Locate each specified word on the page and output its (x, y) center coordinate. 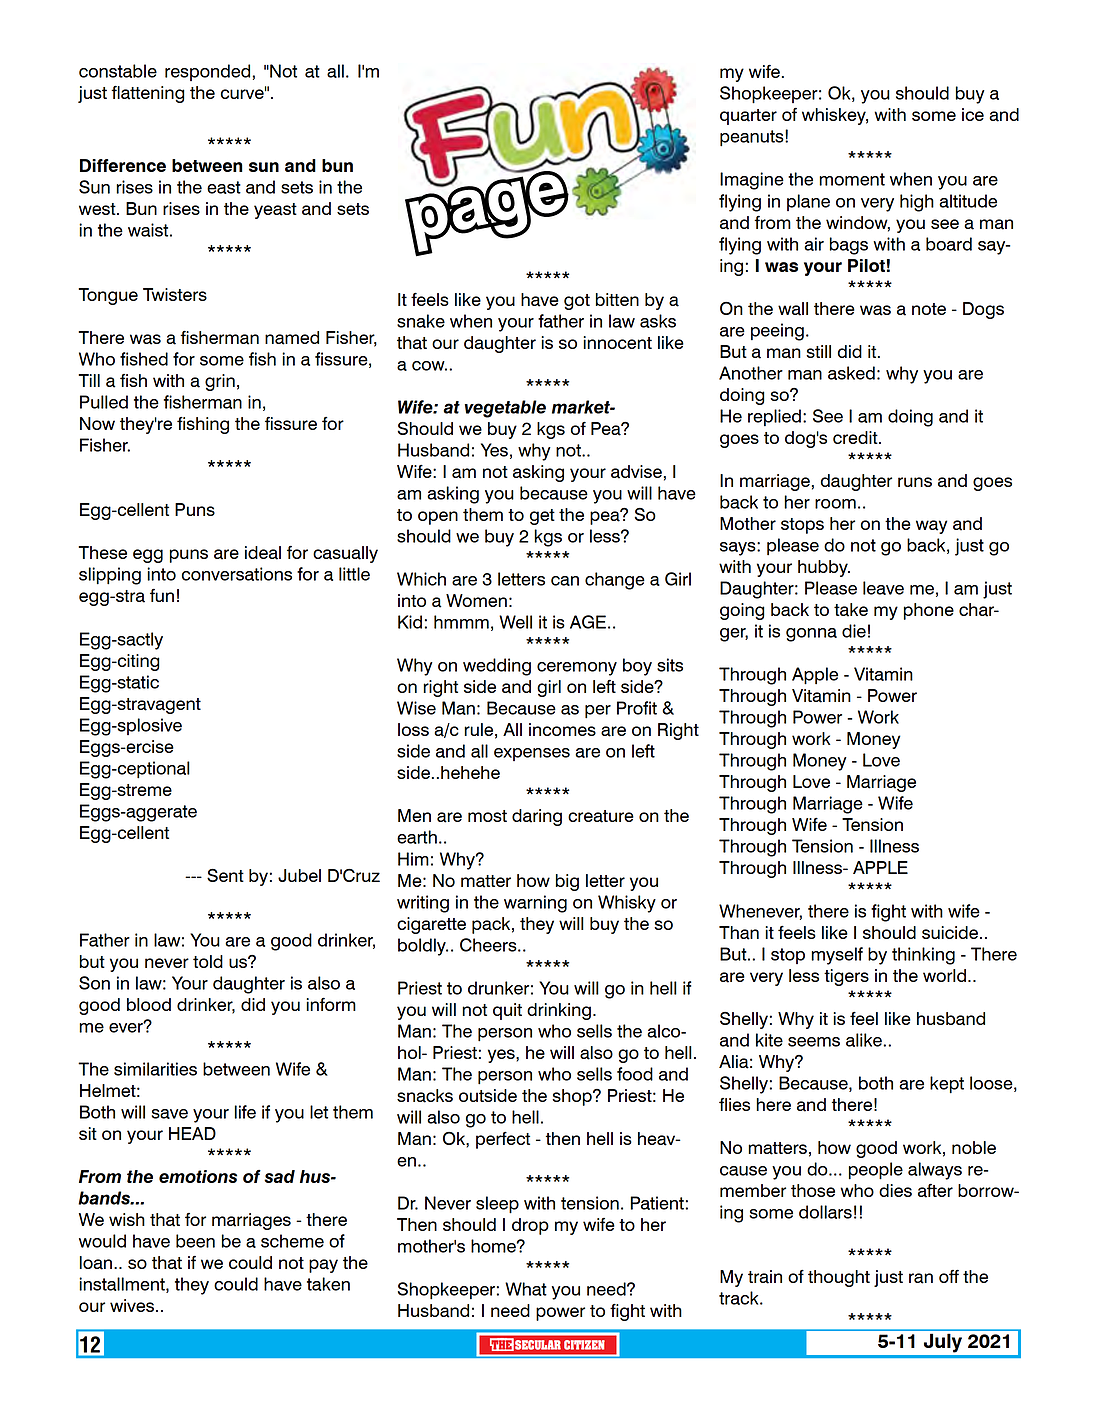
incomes (562, 729)
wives (132, 1305)
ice (973, 114)
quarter (748, 117)
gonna (811, 635)
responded (209, 72)
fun (162, 595)
